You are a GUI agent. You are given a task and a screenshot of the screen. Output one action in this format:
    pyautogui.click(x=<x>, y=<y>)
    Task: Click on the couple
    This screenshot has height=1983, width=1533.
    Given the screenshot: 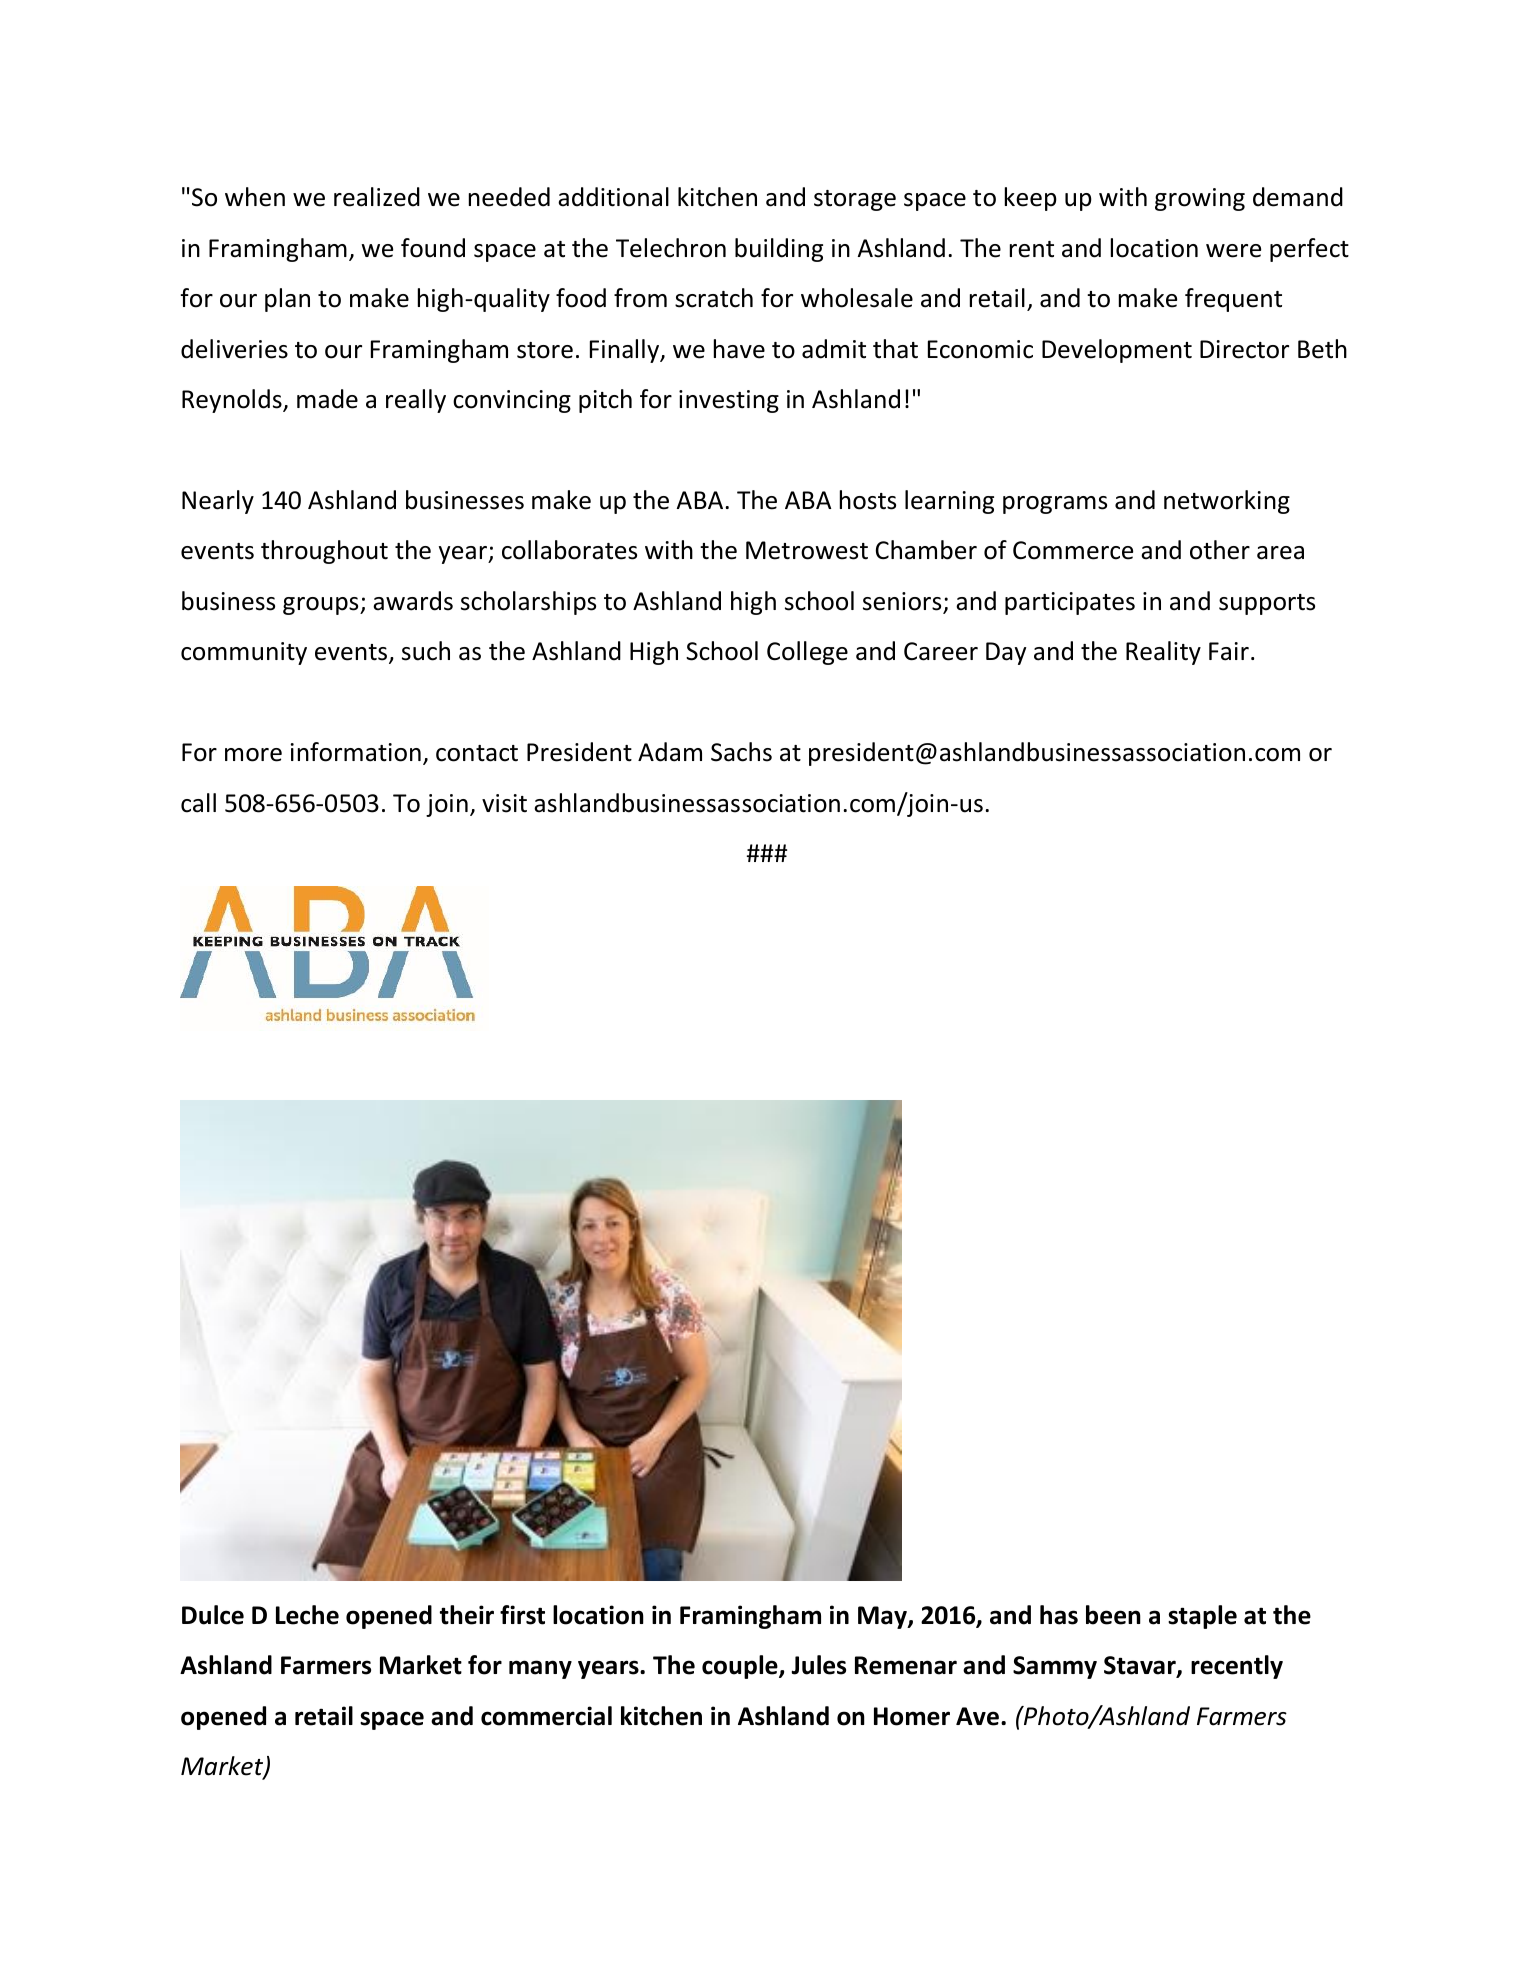 What is the action you would take?
    pyautogui.click(x=741, y=1667)
